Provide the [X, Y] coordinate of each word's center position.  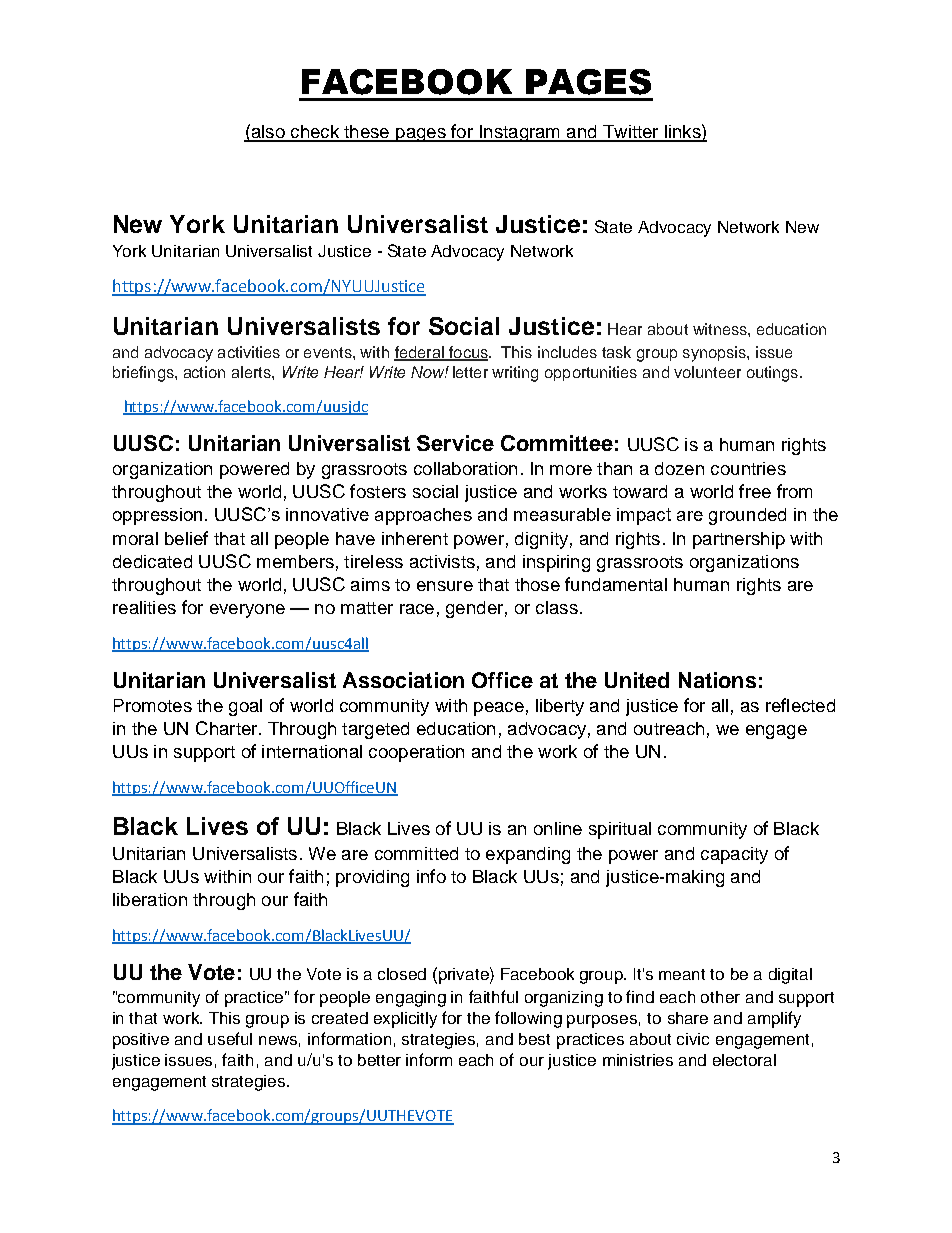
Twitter [631, 133]
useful [230, 1038]
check [315, 133]
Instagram [520, 133]
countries [748, 468]
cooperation [416, 753]
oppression [157, 516]
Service [455, 443]
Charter [228, 728]
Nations [717, 680]
